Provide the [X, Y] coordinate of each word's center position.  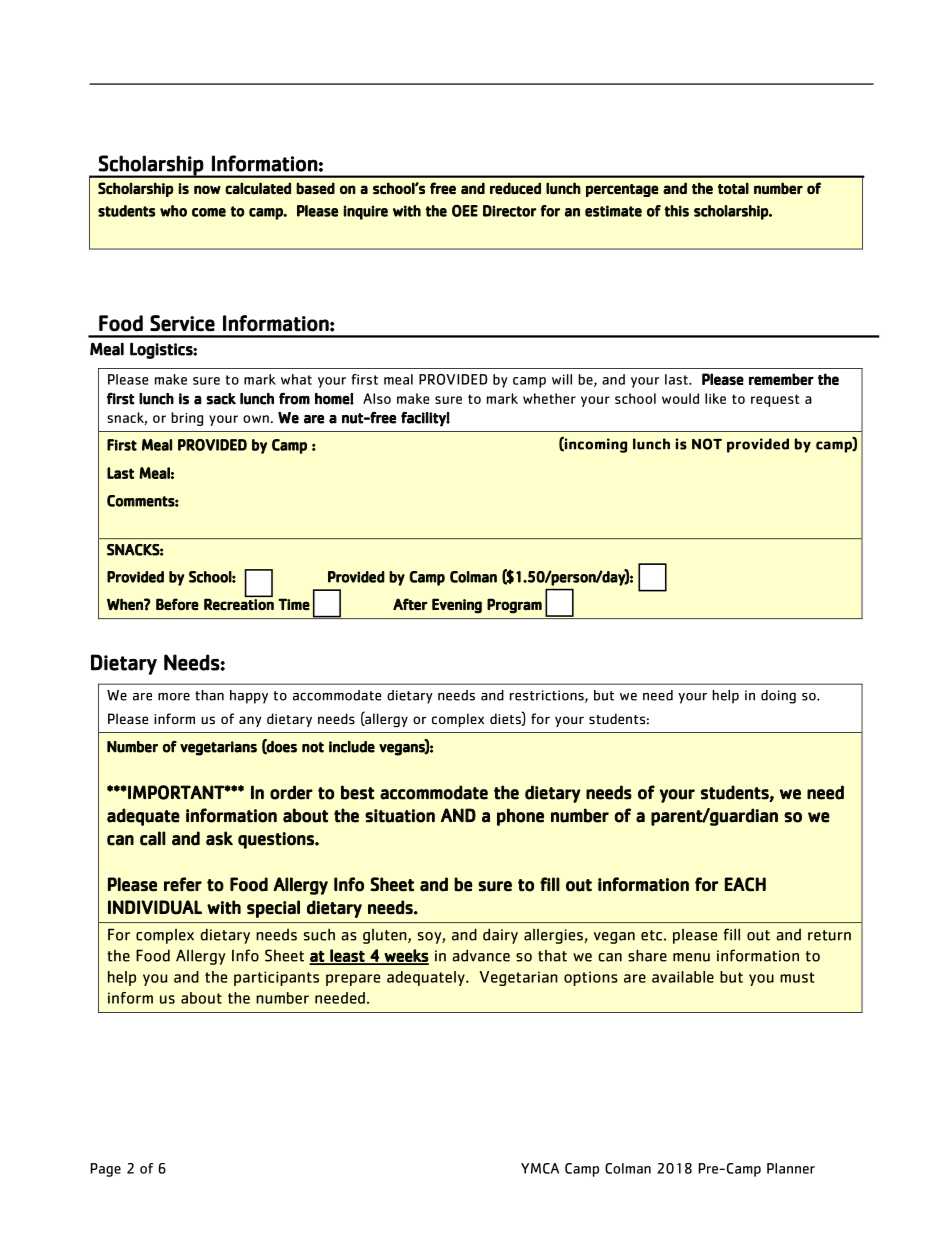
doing [778, 697]
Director [509, 211]
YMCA [540, 1168]
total [733, 188]
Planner [791, 1168]
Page [106, 1170]
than [209, 695]
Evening [457, 606]
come [209, 212]
